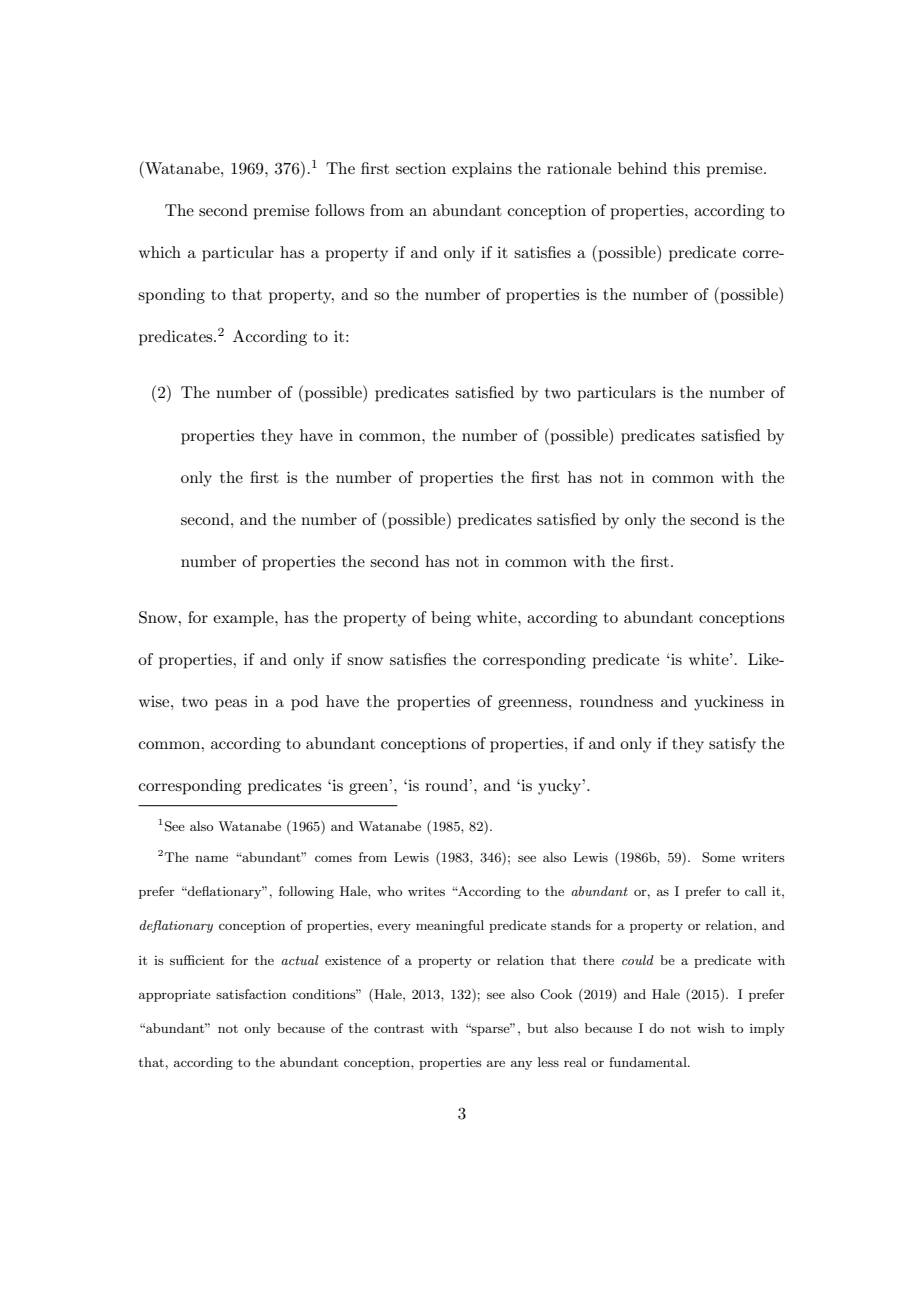 This page has width=924, height=1308. What do you see at coordinates (451, 619) in the page?
I see `being` at bounding box center [451, 619].
